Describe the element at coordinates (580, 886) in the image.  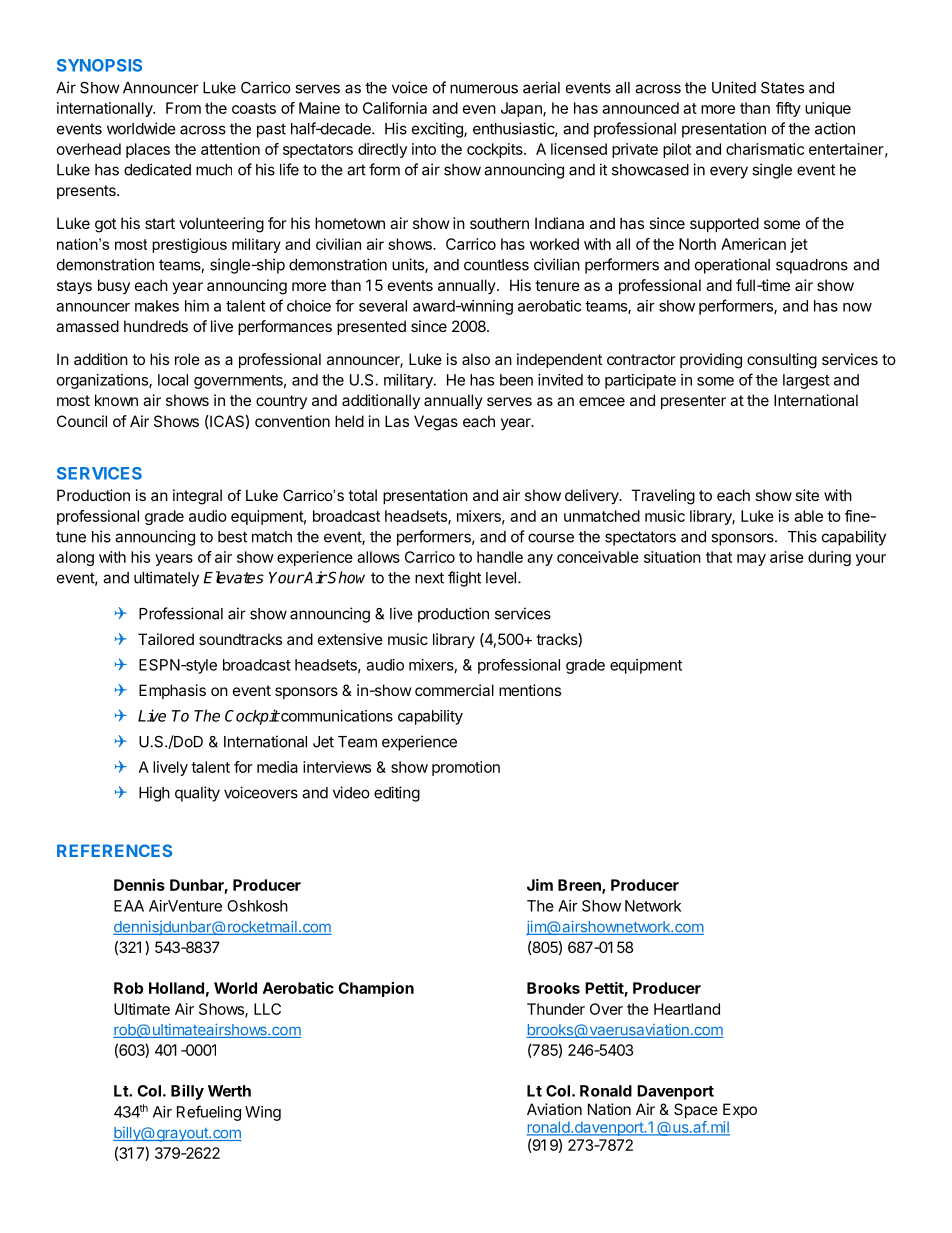
I see `Breen` at that location.
